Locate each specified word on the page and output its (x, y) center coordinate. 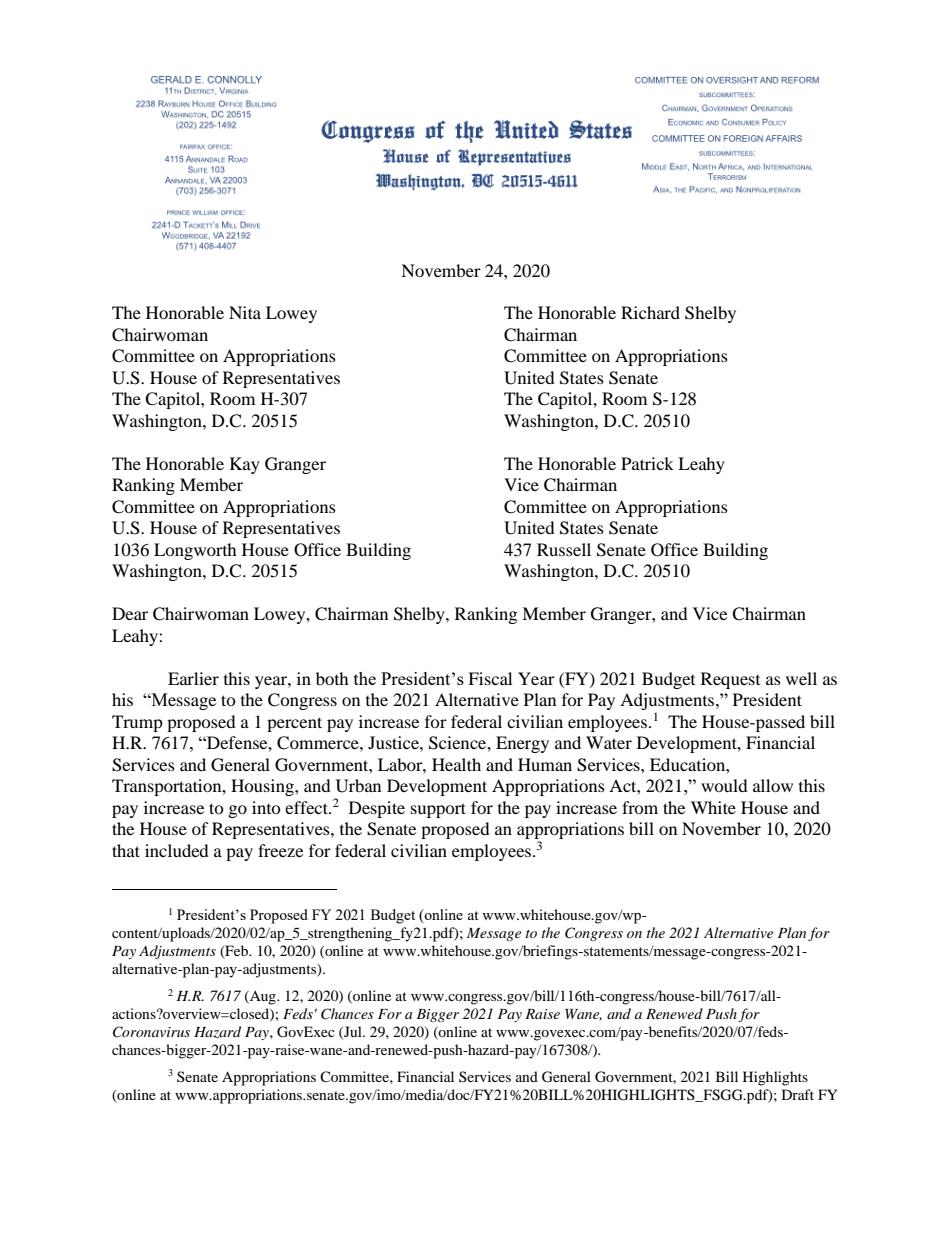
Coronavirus (151, 1032)
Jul (353, 1032)
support (438, 810)
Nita (245, 312)
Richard (650, 312)
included (177, 850)
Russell (564, 549)
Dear (130, 613)
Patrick (647, 463)
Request (730, 680)
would (724, 785)
